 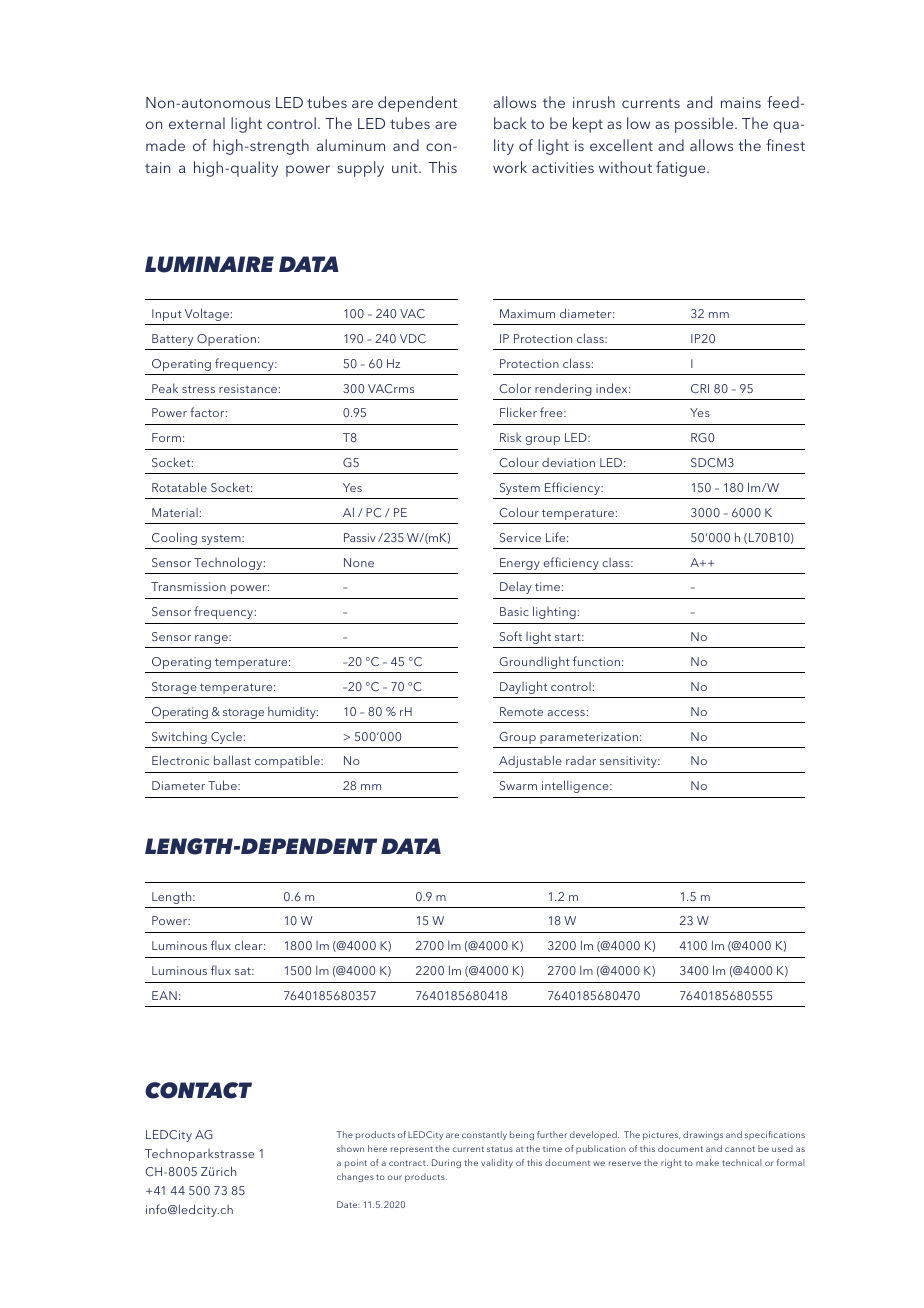 I want to click on external, so click(x=197, y=123).
